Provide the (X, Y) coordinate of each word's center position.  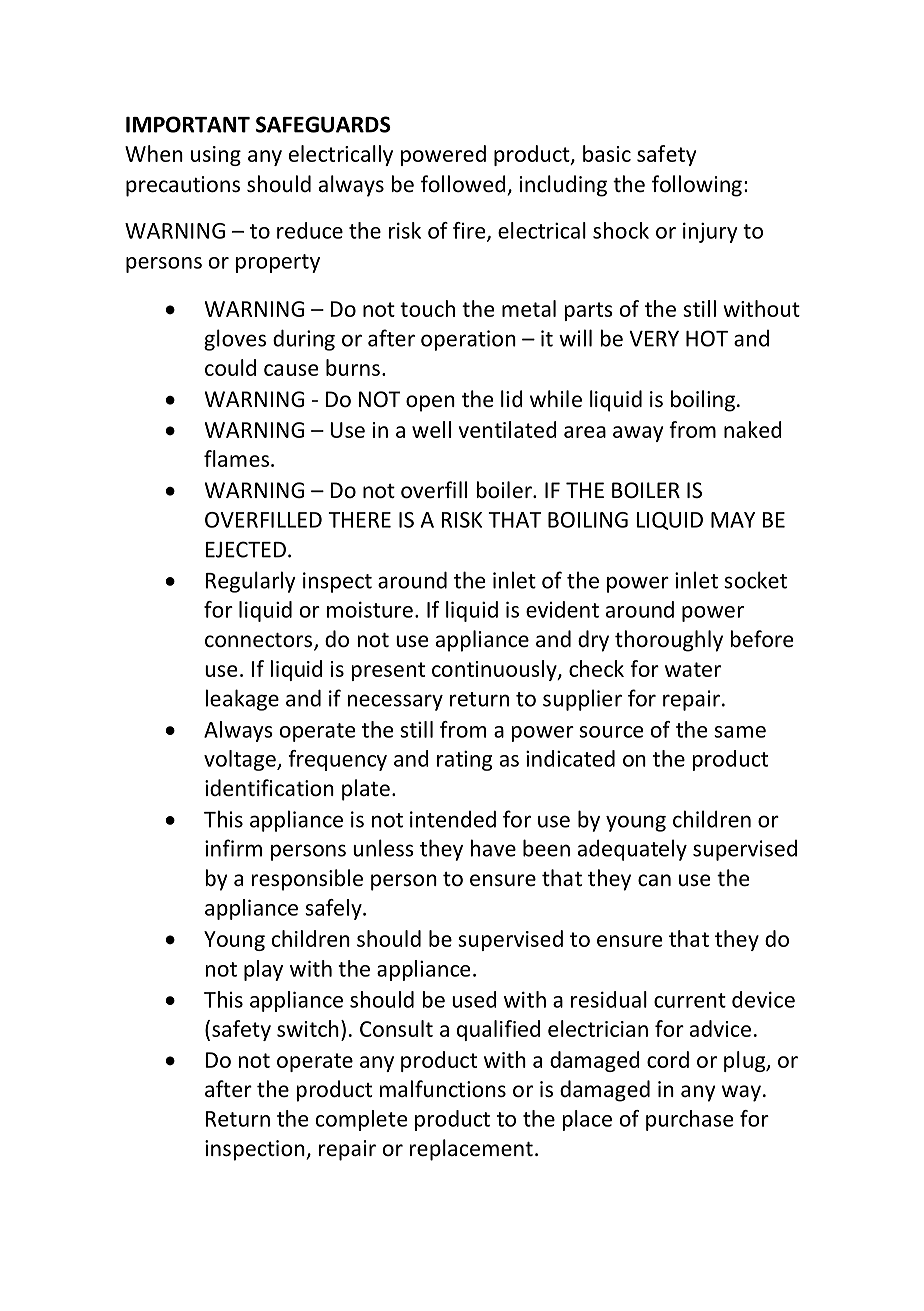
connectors (258, 640)
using (216, 156)
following (697, 186)
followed (463, 184)
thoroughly (669, 641)
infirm (233, 848)
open (430, 403)
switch (308, 1028)
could (230, 367)
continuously (495, 670)
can (654, 880)
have (493, 848)
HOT (707, 338)
